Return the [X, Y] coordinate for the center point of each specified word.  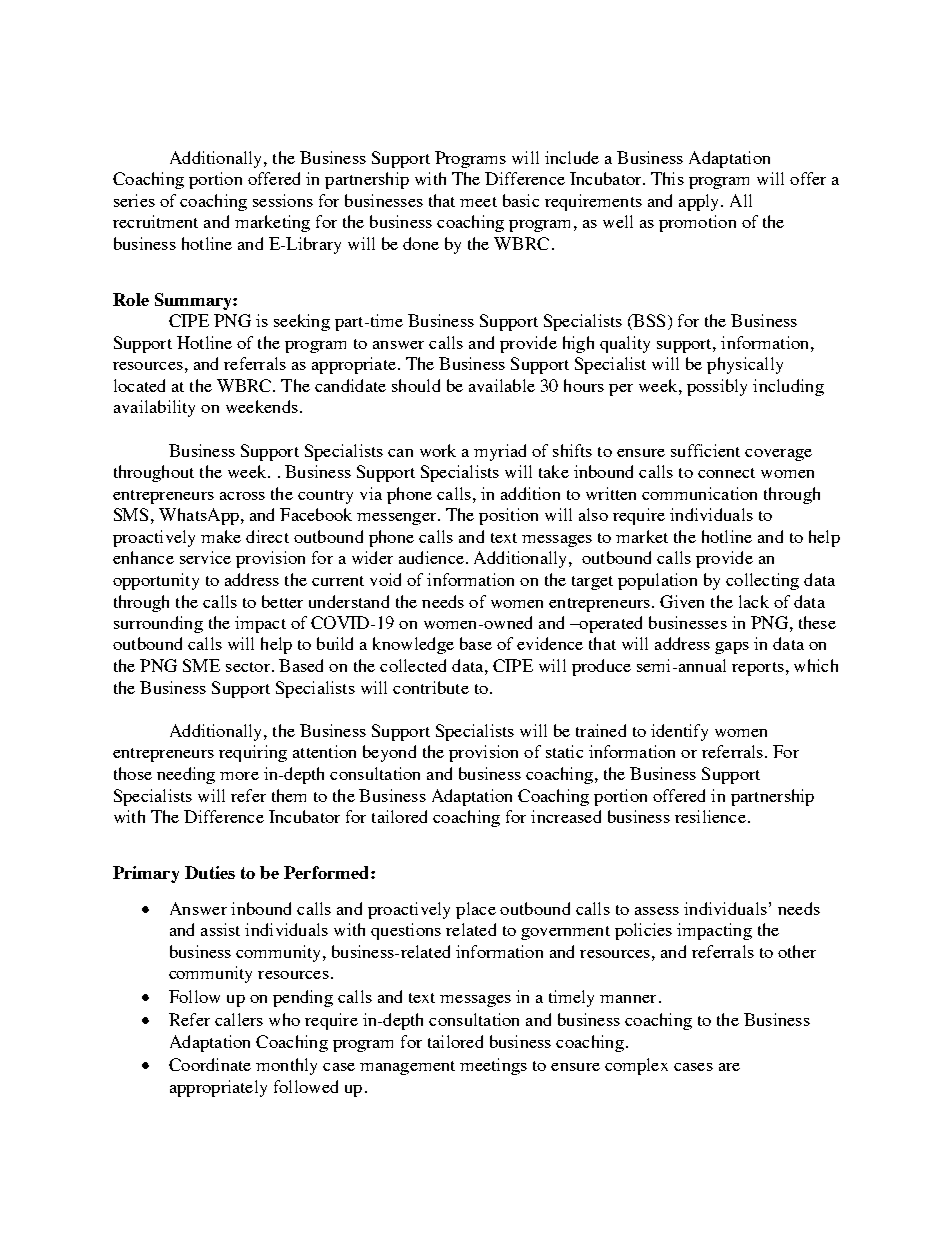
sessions [283, 200]
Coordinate [210, 1064]
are [729, 1067]
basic [521, 200]
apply [700, 202]
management [407, 1068]
